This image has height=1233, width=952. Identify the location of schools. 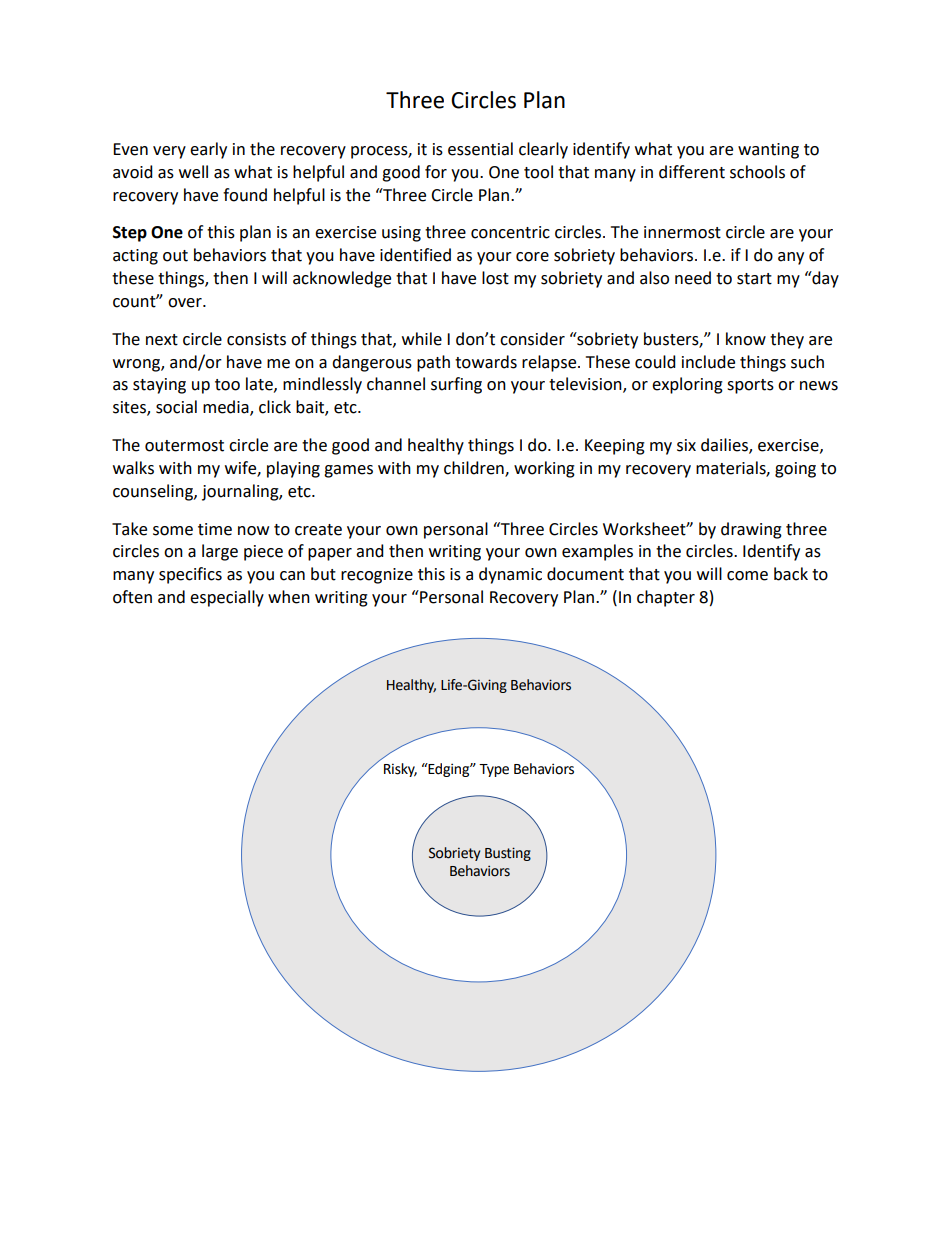
(757, 172).
